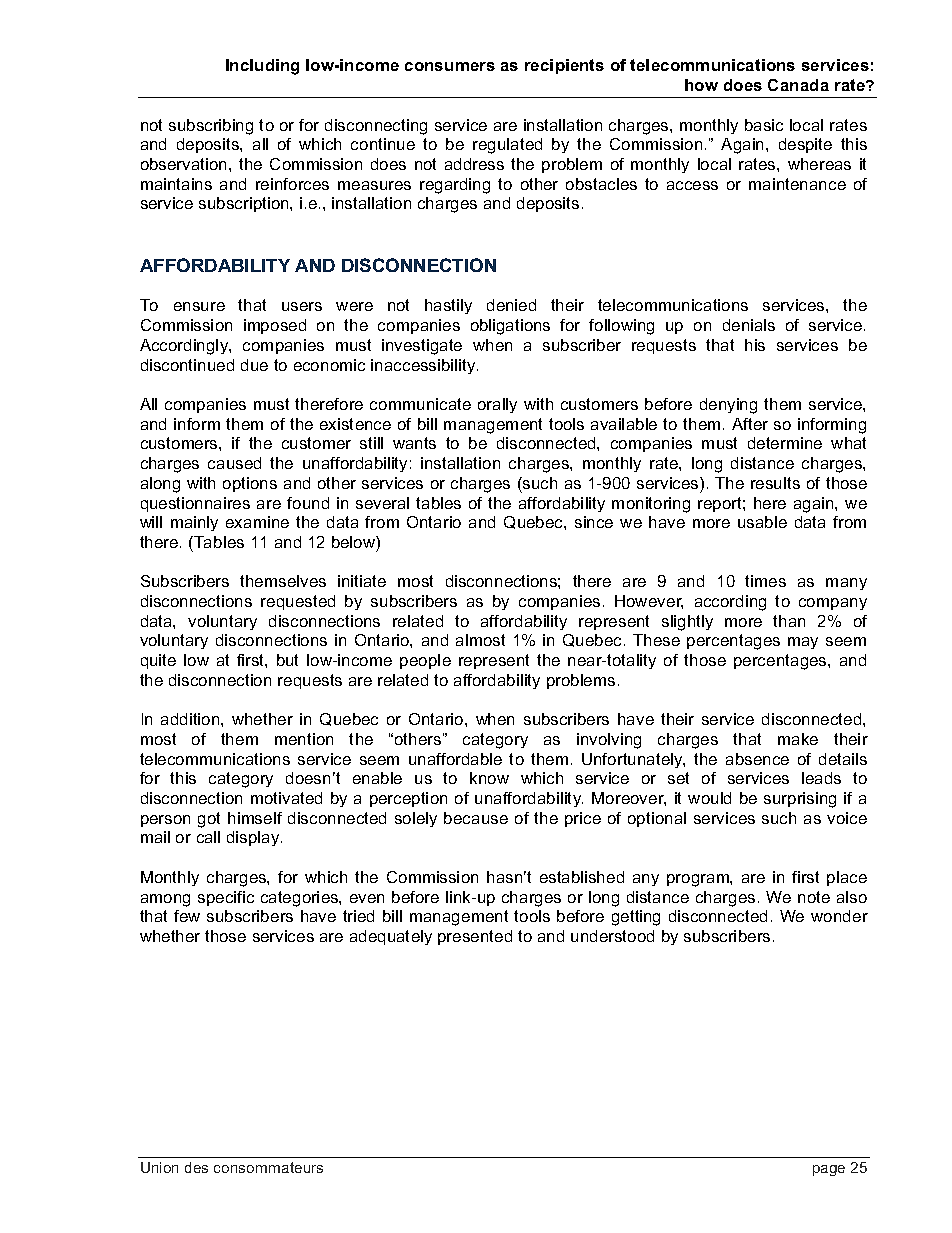 This document has height=1233, width=952. Describe the element at coordinates (785, 443) in the document. I see `determine` at that location.
